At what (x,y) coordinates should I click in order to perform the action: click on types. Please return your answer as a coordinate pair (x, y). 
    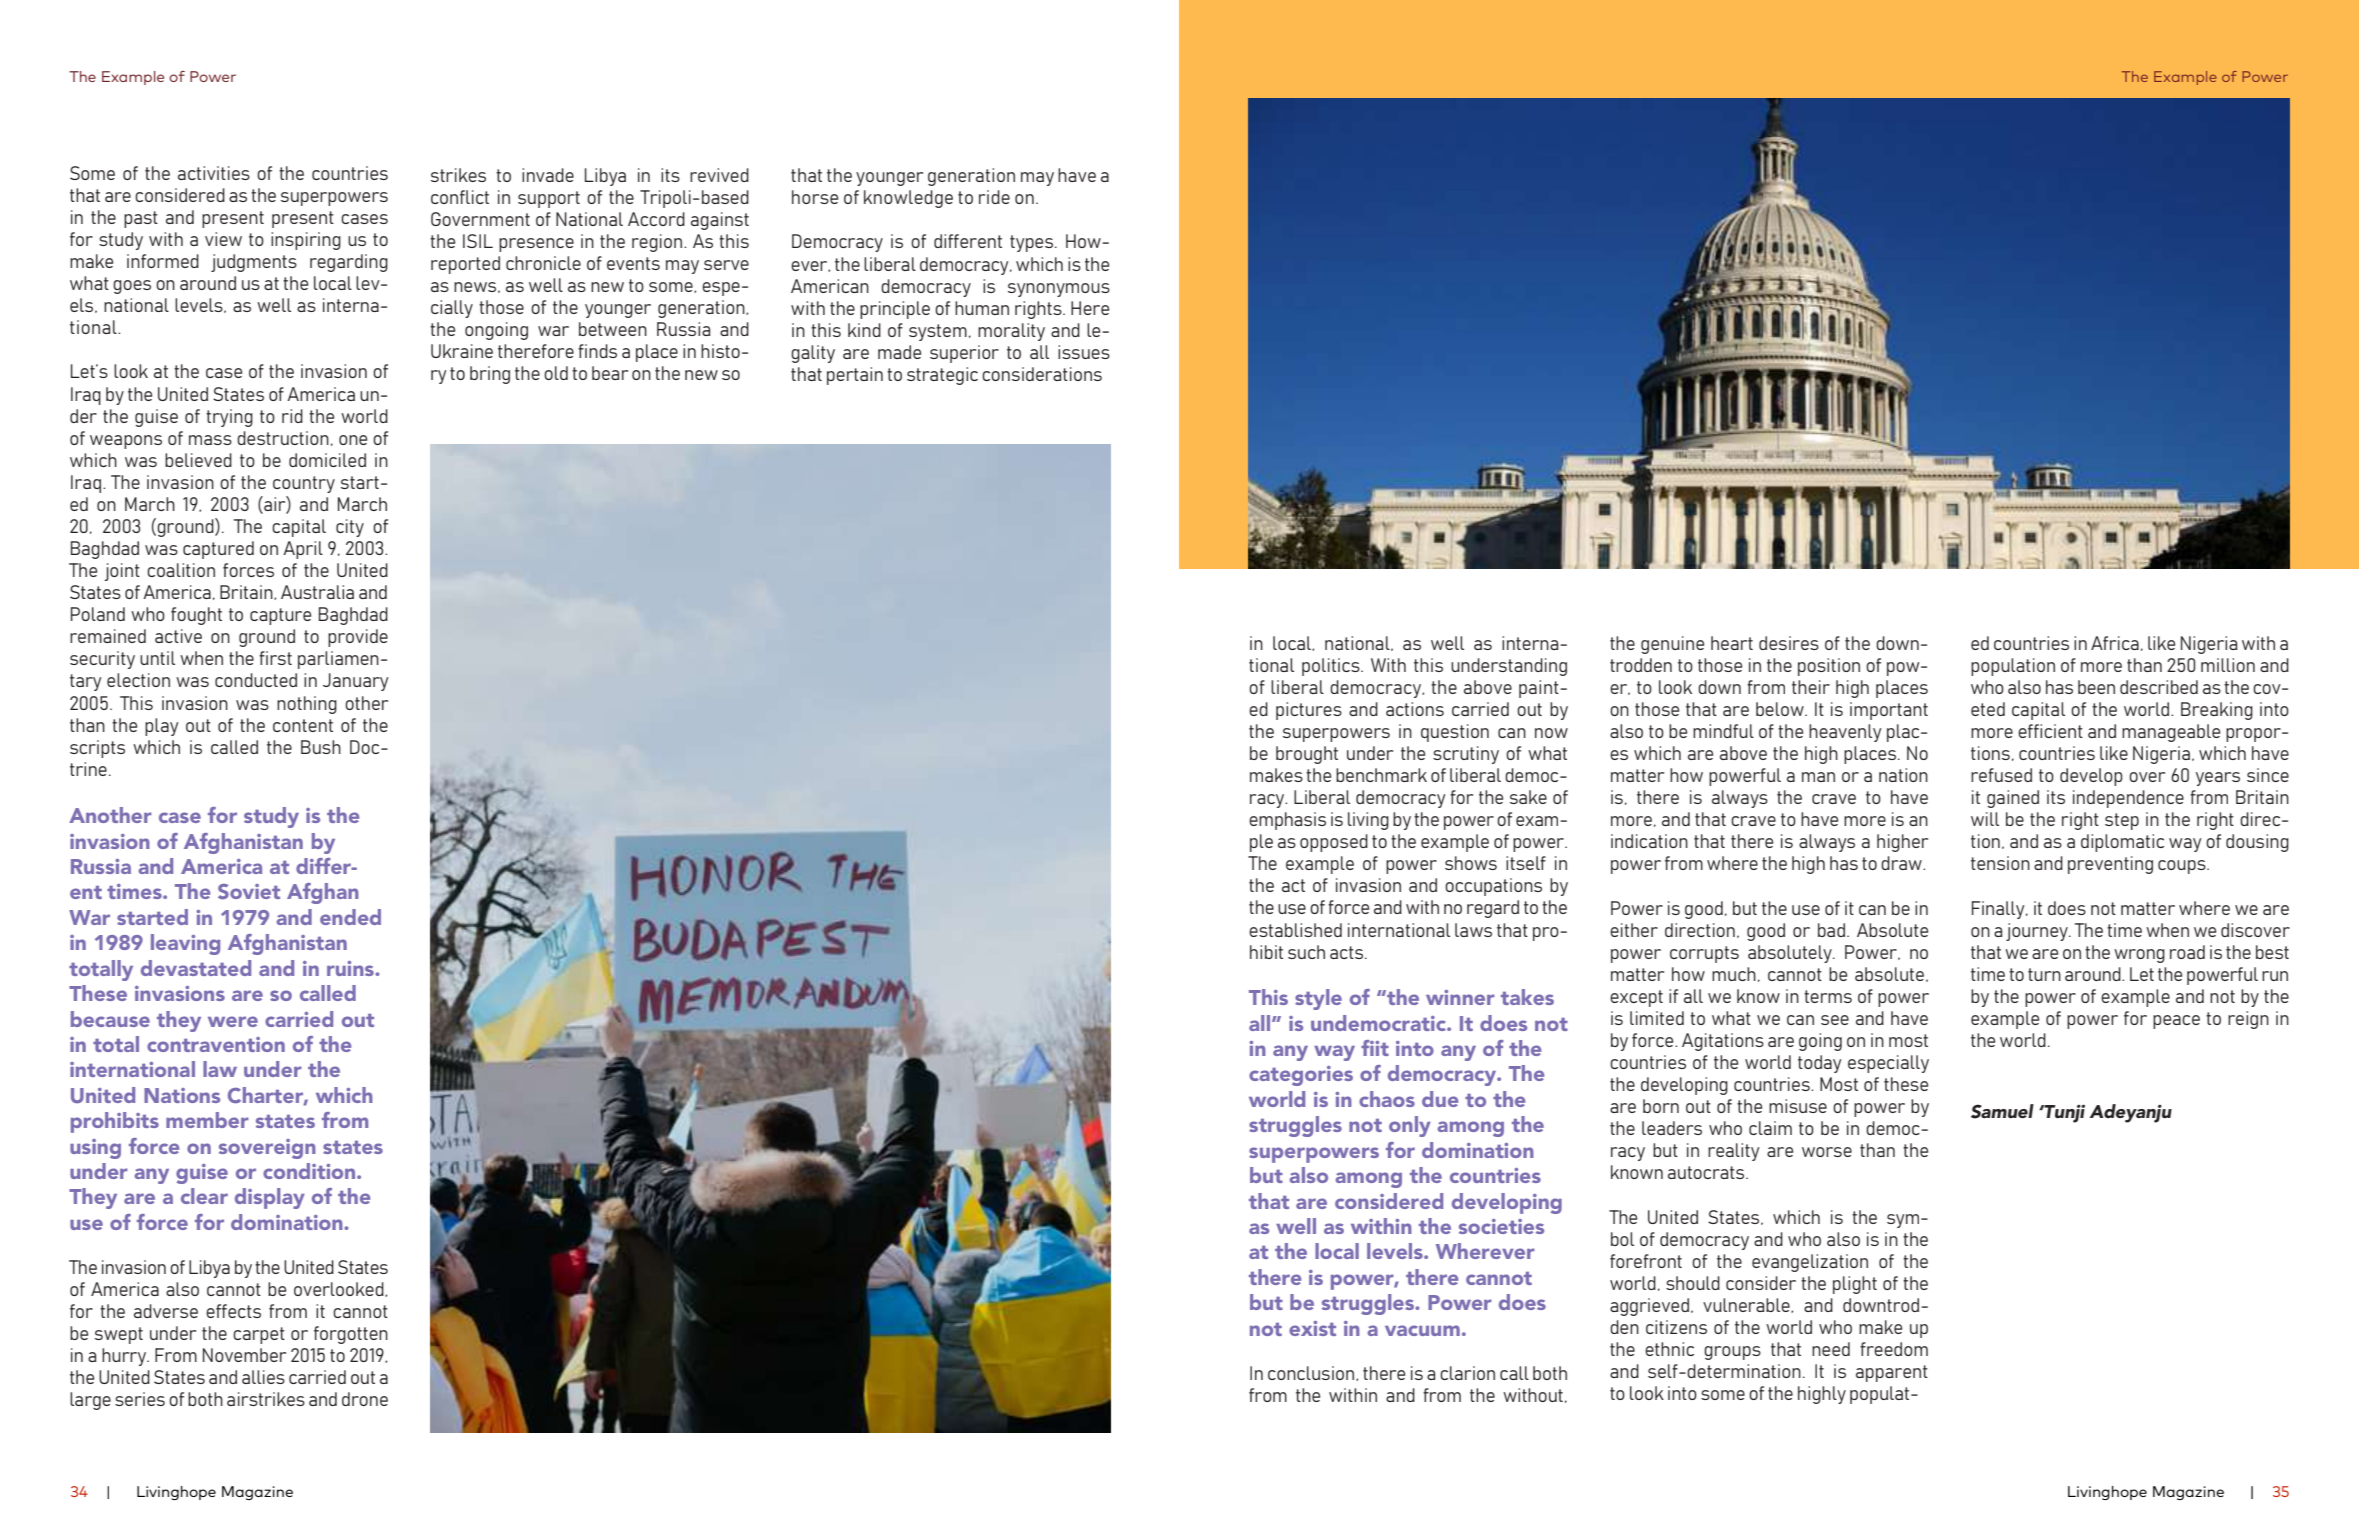
    Looking at the image, I should click on (1033, 243).
